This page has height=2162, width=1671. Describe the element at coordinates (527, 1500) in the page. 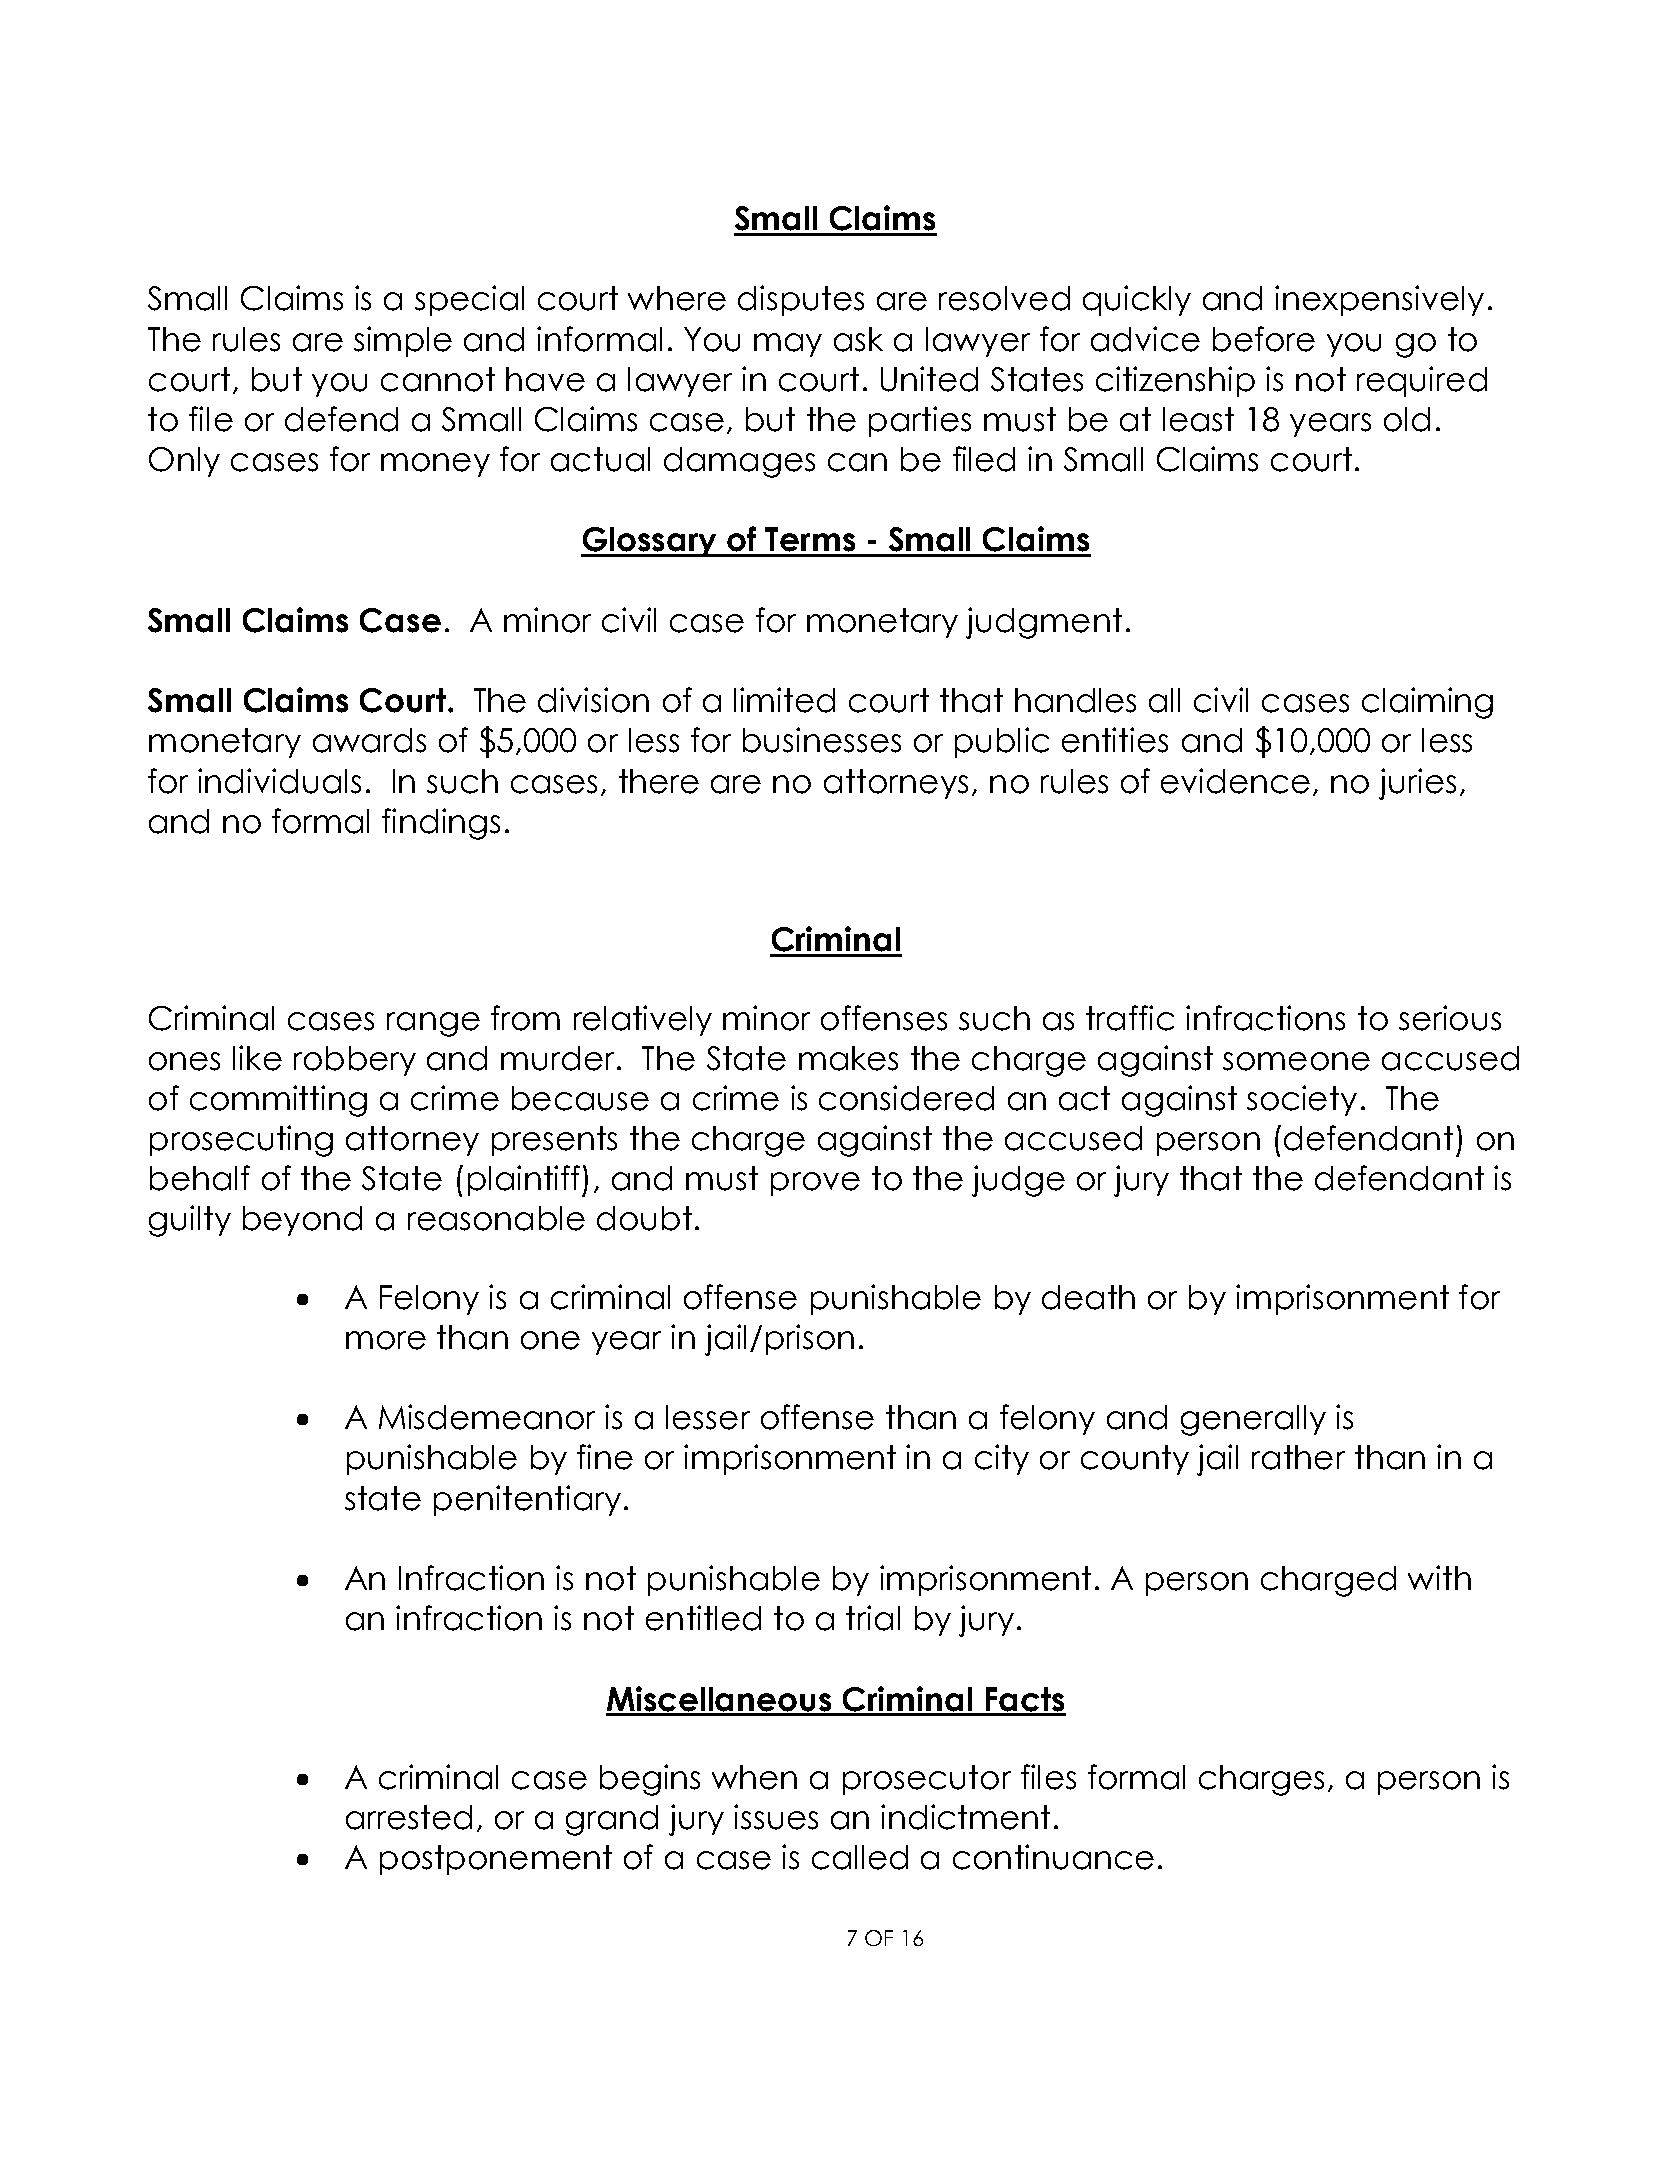

I see `penitentiary` at that location.
